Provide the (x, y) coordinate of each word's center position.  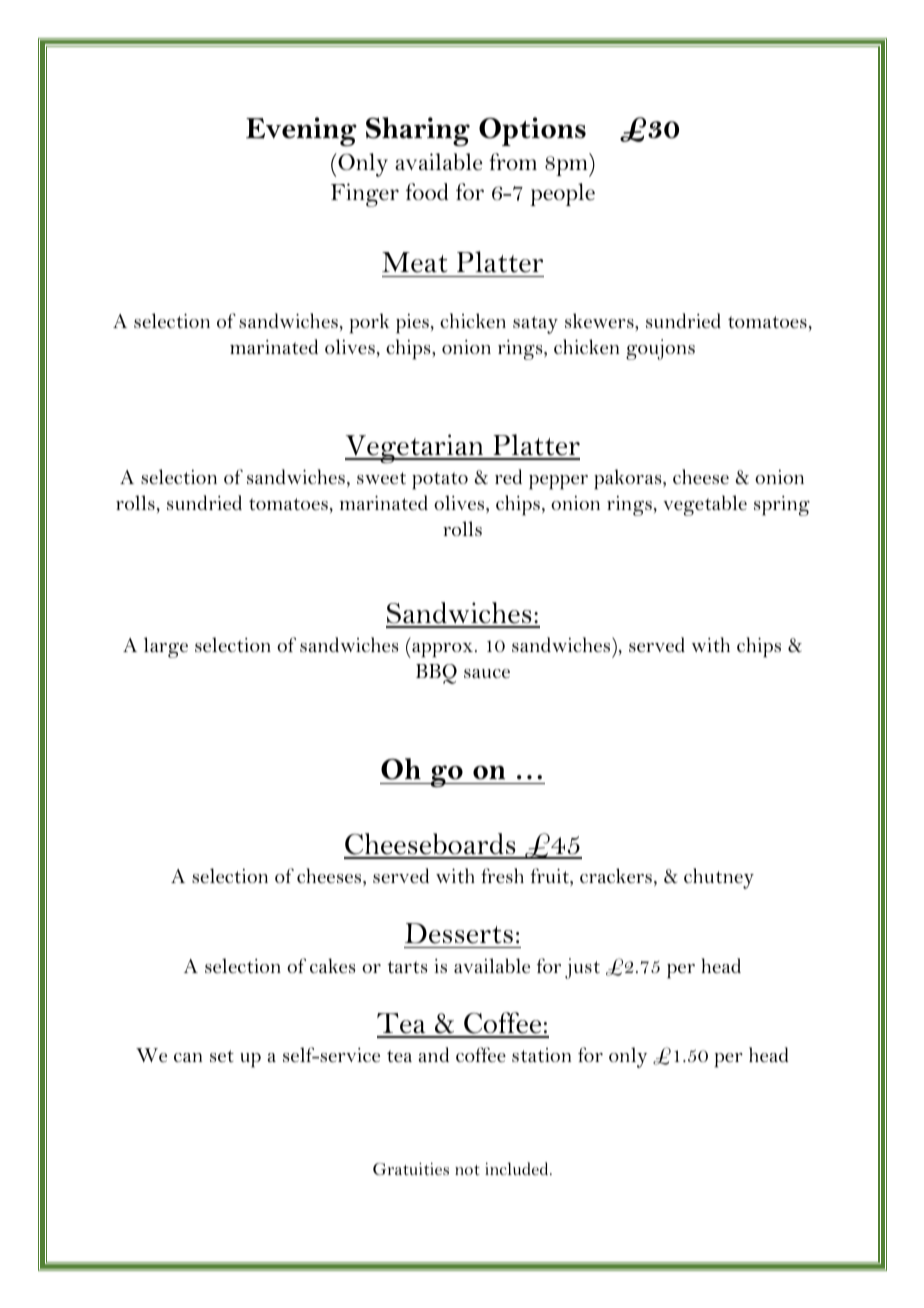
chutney (719, 878)
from (513, 161)
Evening (301, 131)
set (222, 1056)
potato (440, 481)
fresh (502, 876)
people (562, 194)
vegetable (705, 505)
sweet (381, 478)
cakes (333, 966)
